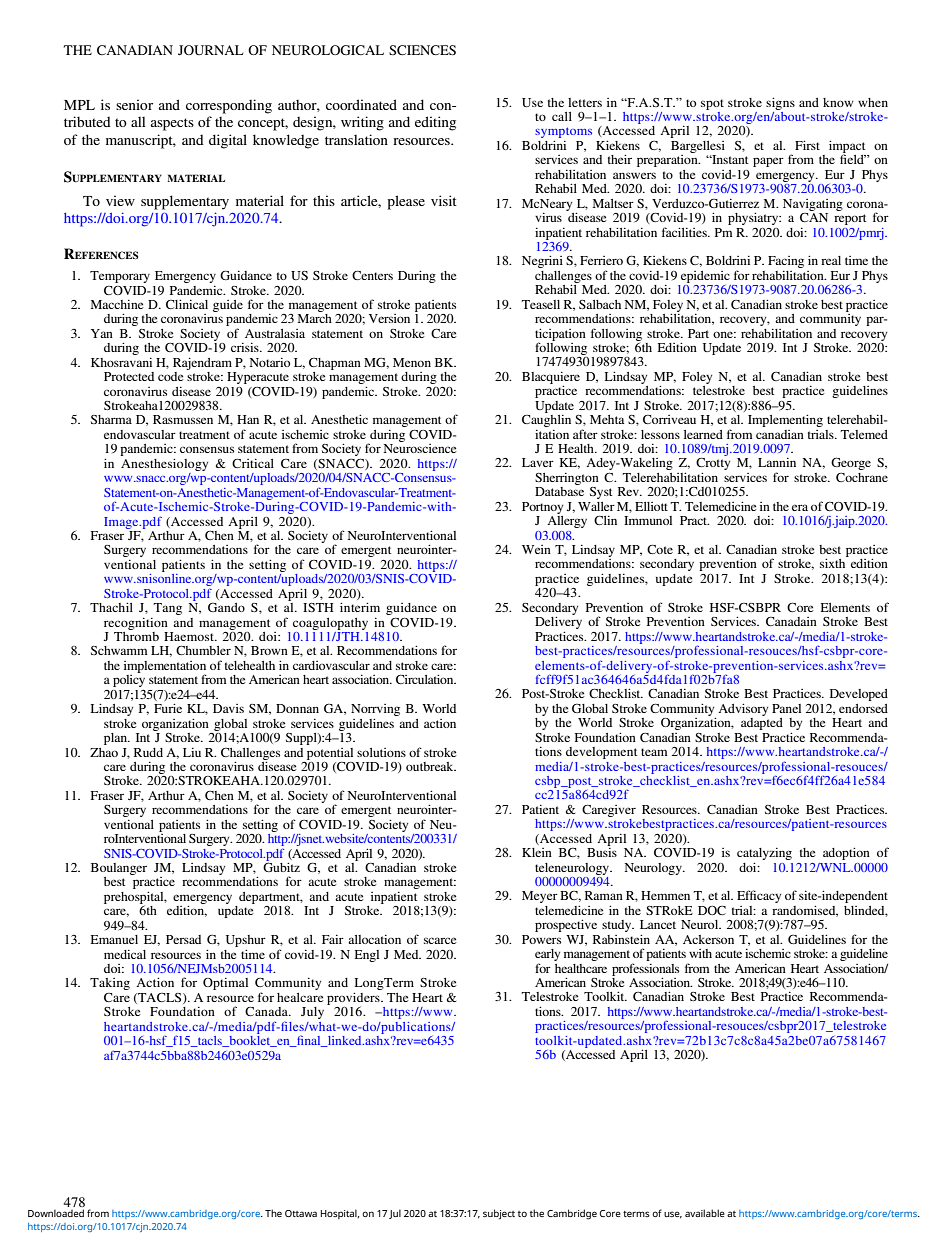 The image size is (952, 1255). I want to click on Downloaded, so click(56, 1213).
